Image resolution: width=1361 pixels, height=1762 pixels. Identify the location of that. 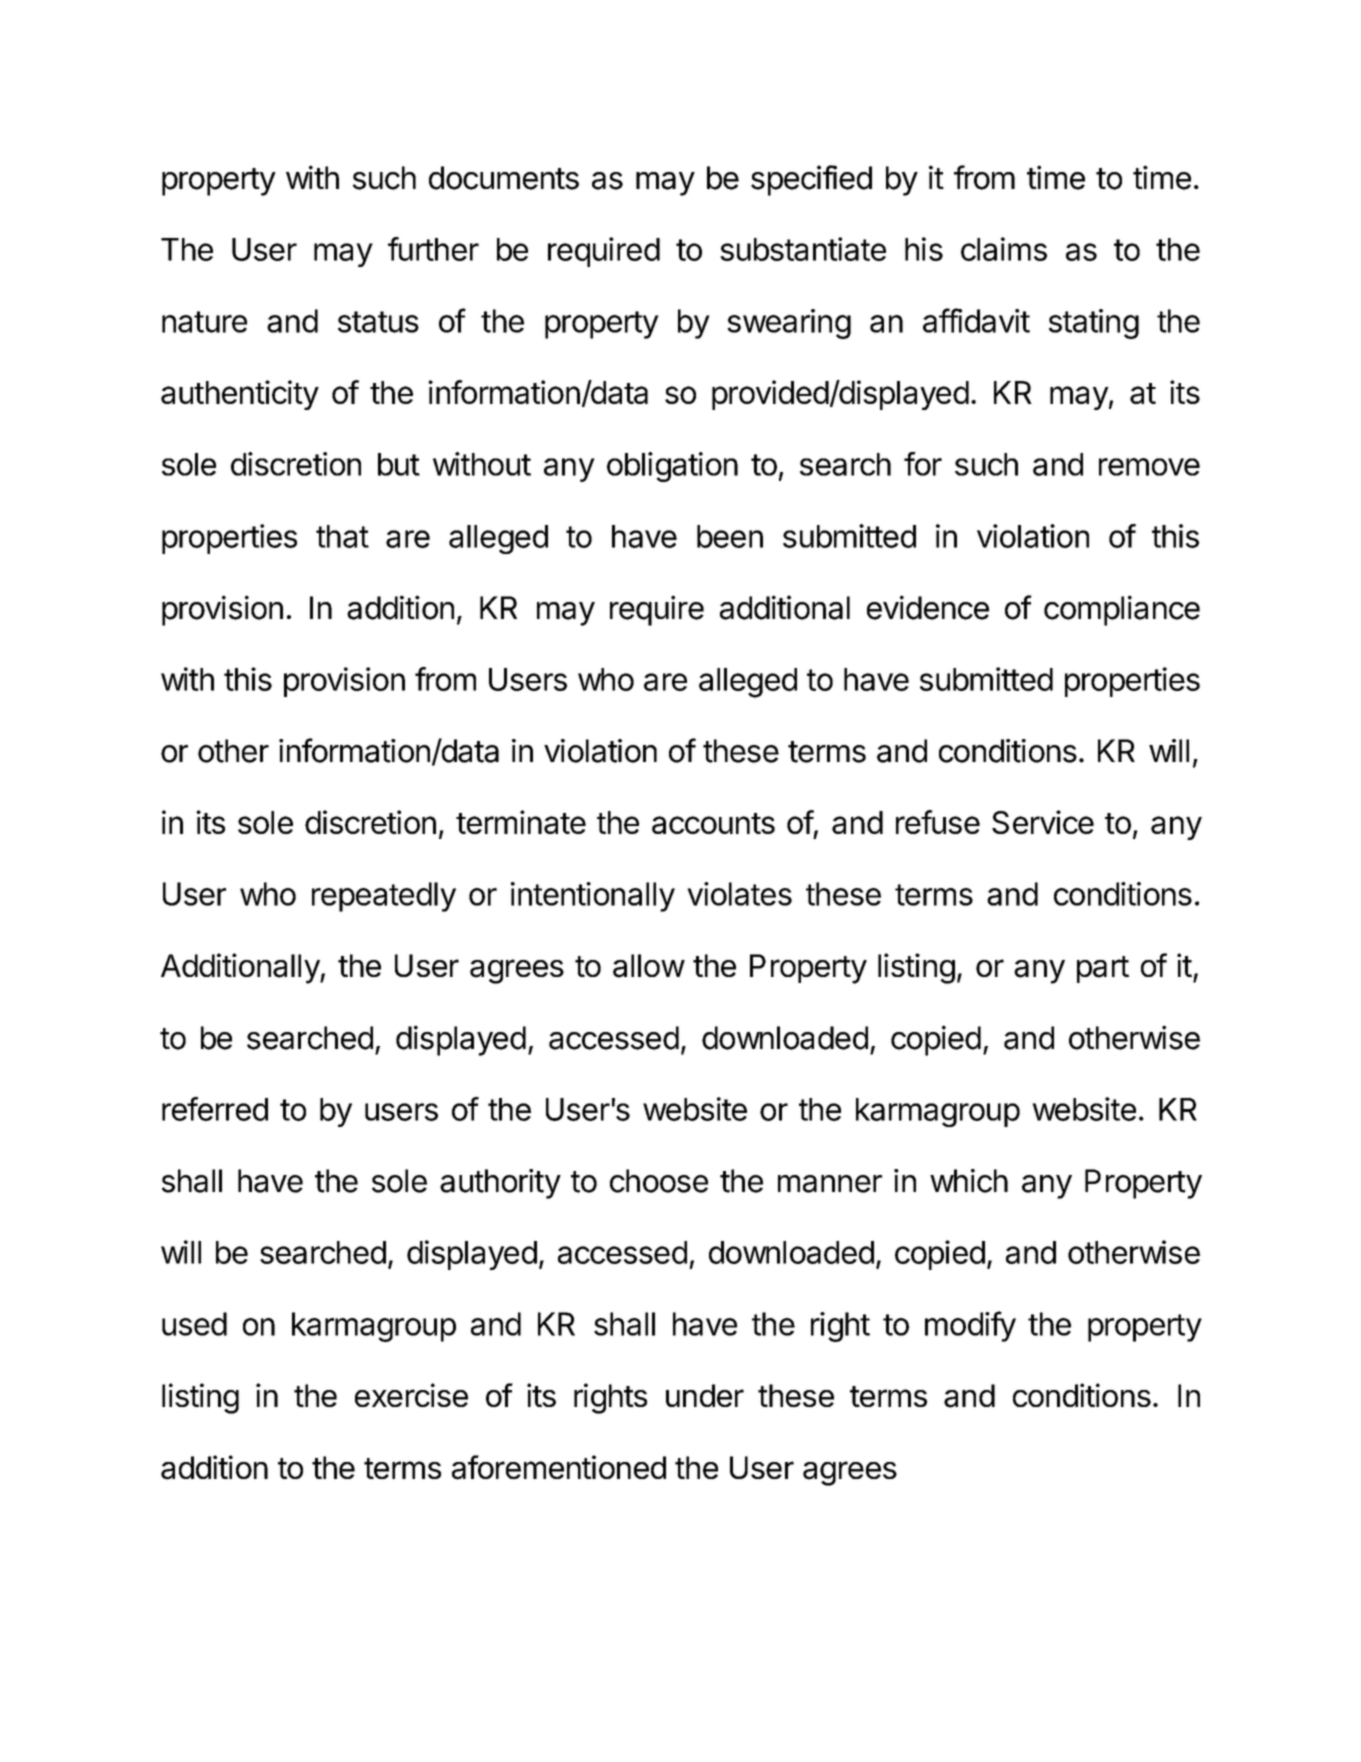
(342, 536).
